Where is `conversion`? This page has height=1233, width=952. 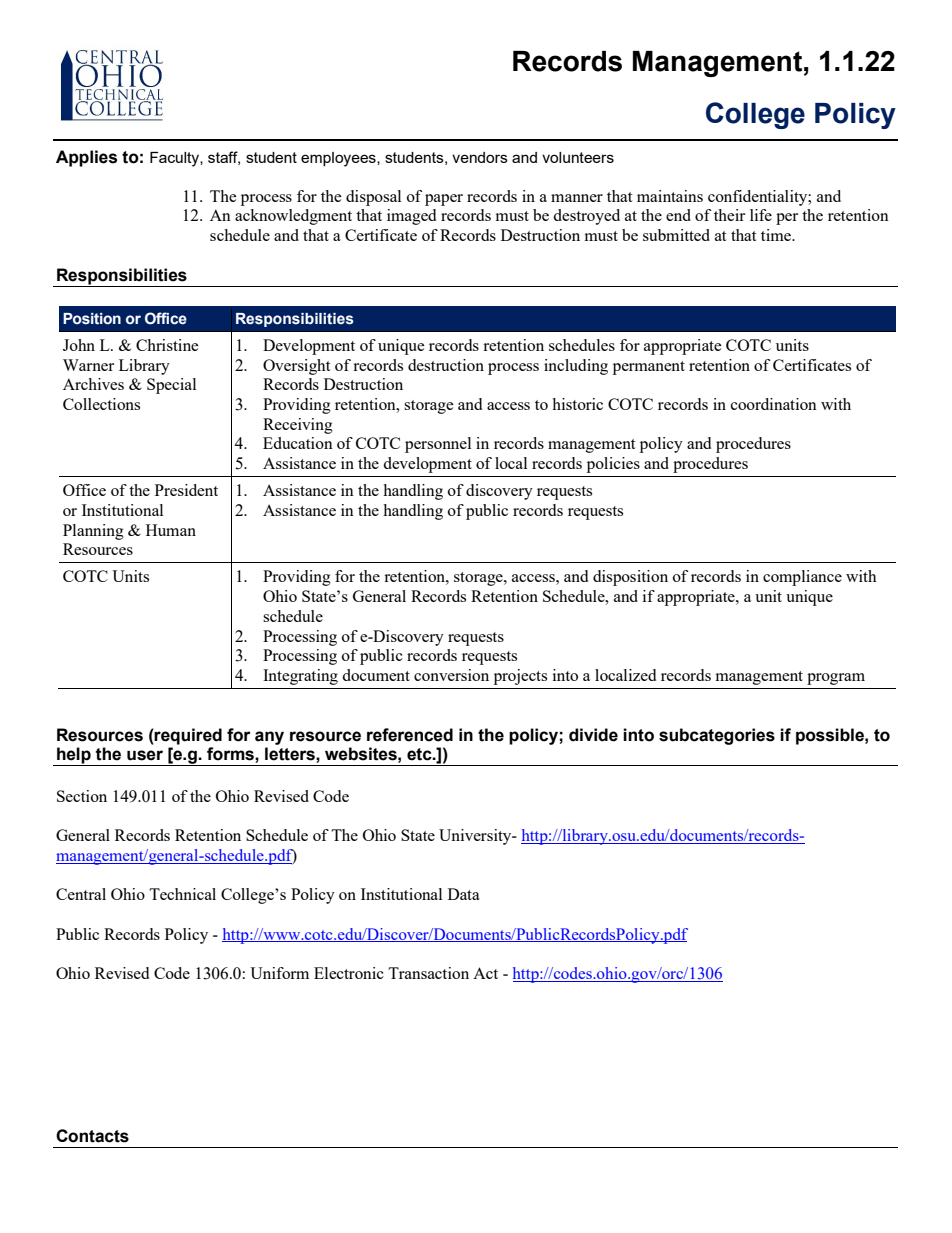 conversion is located at coordinates (451, 675).
